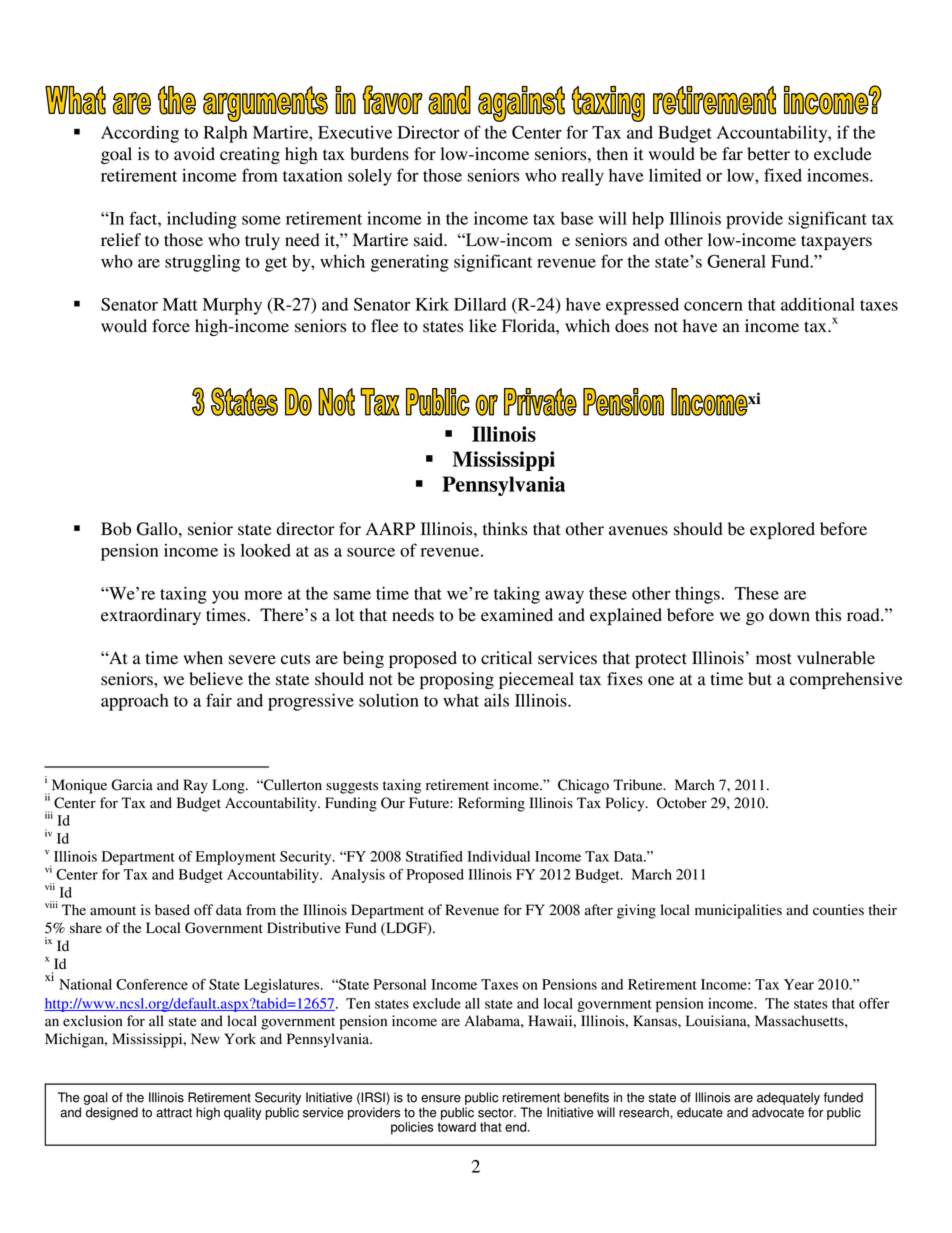  Describe the element at coordinates (174, 1113) in the document. I see `attract` at that location.
